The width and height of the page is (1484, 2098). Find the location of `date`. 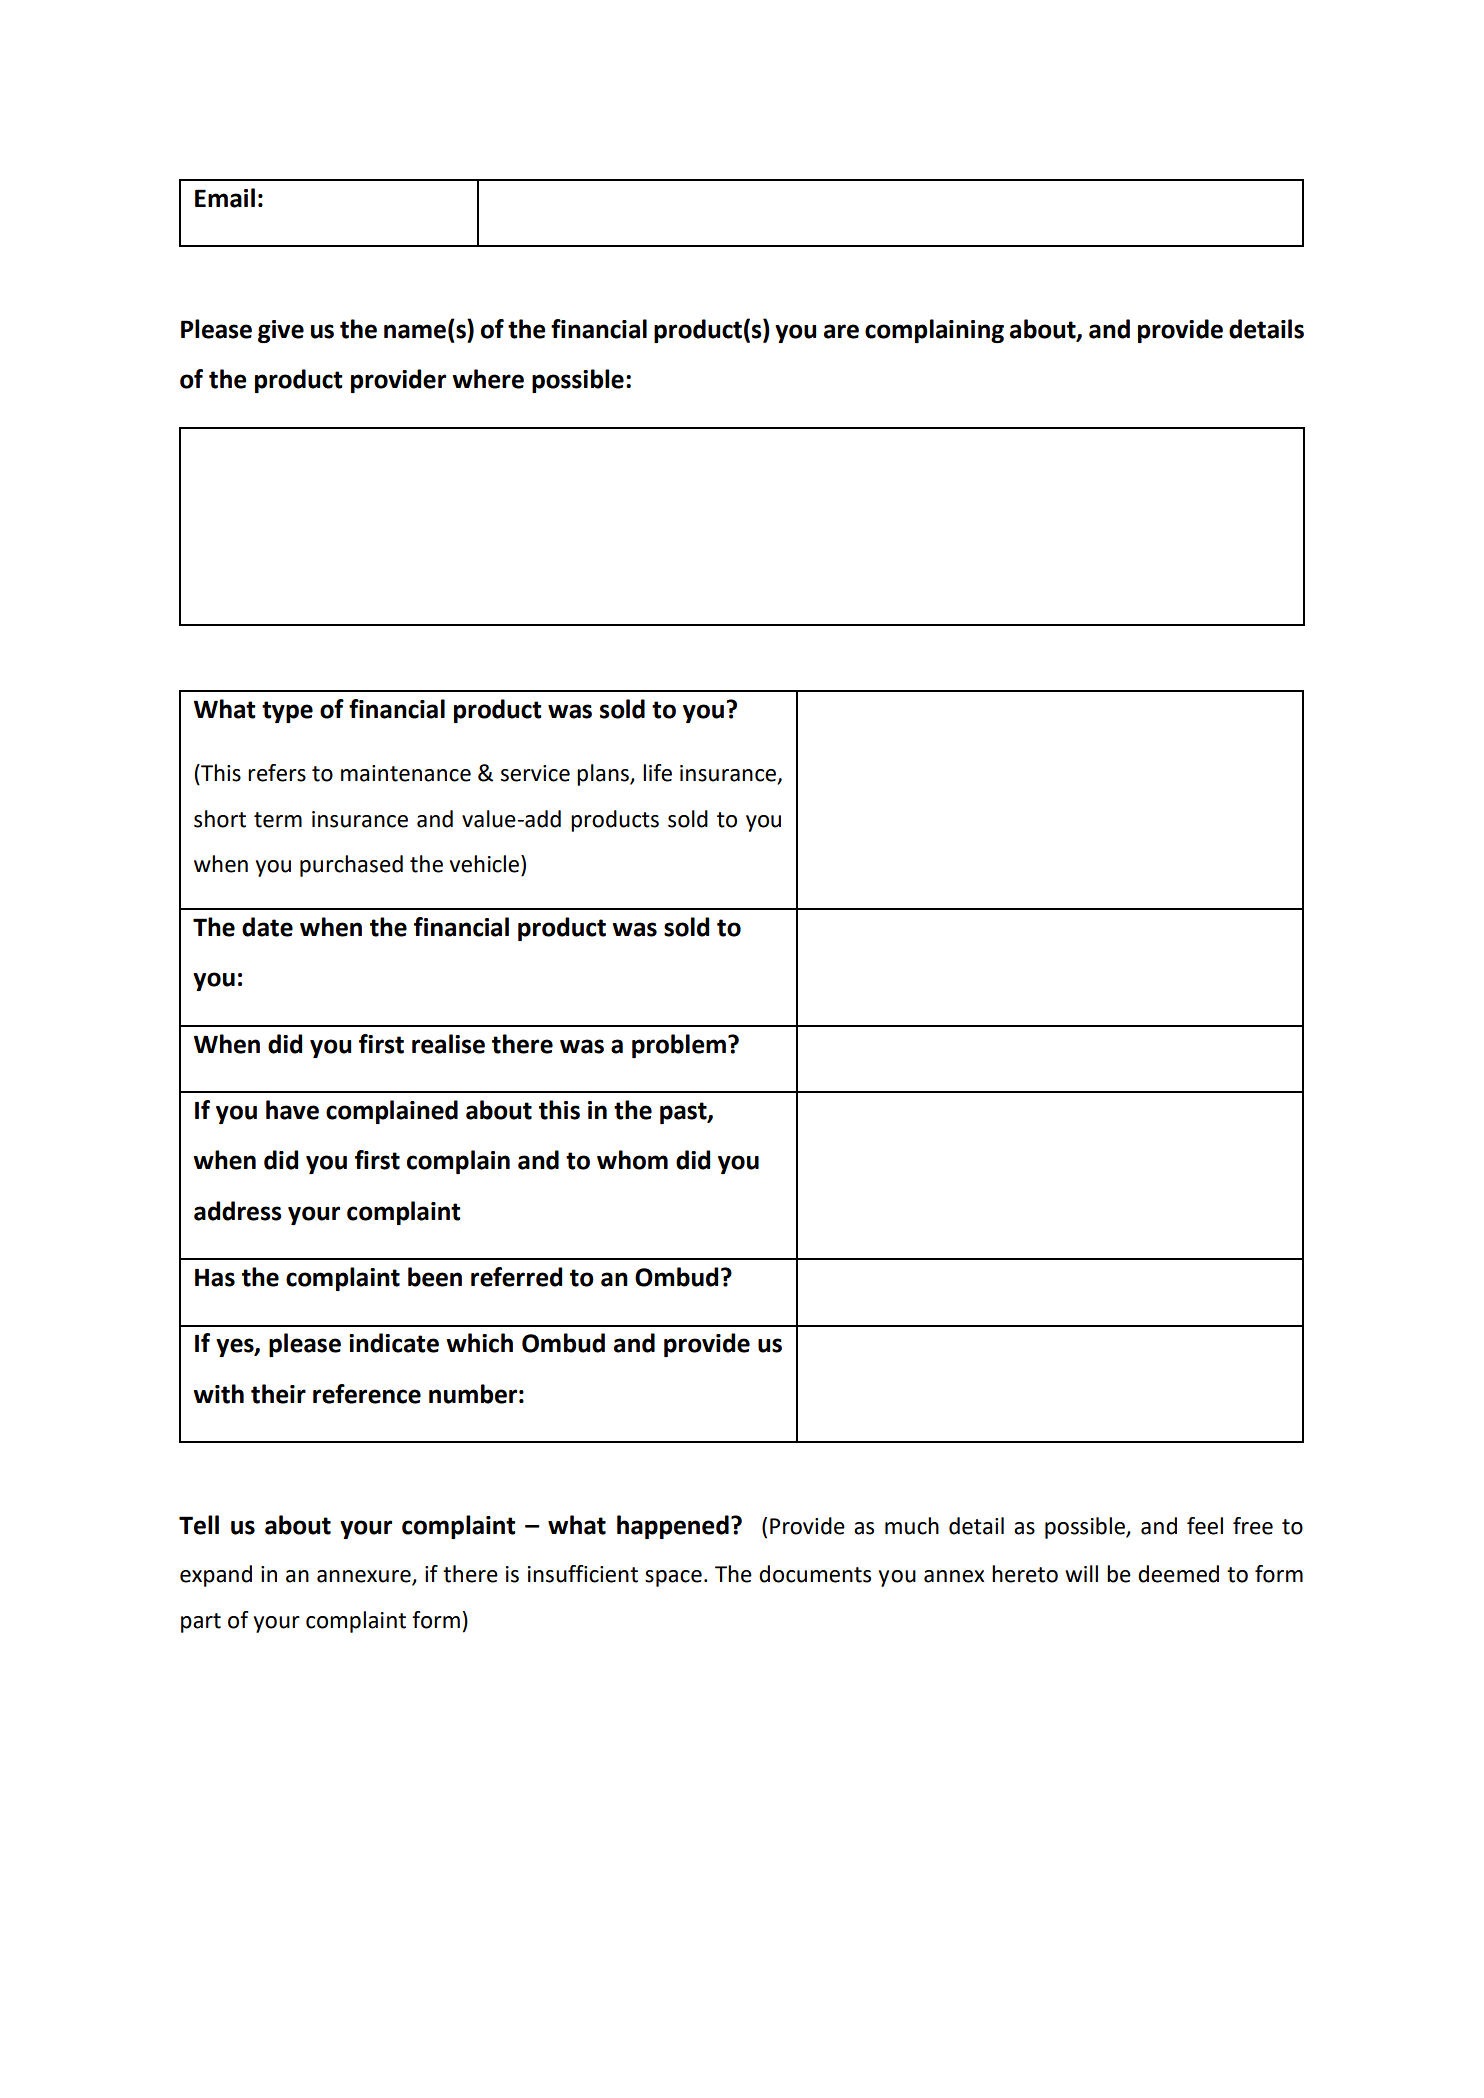

date is located at coordinates (267, 927).
